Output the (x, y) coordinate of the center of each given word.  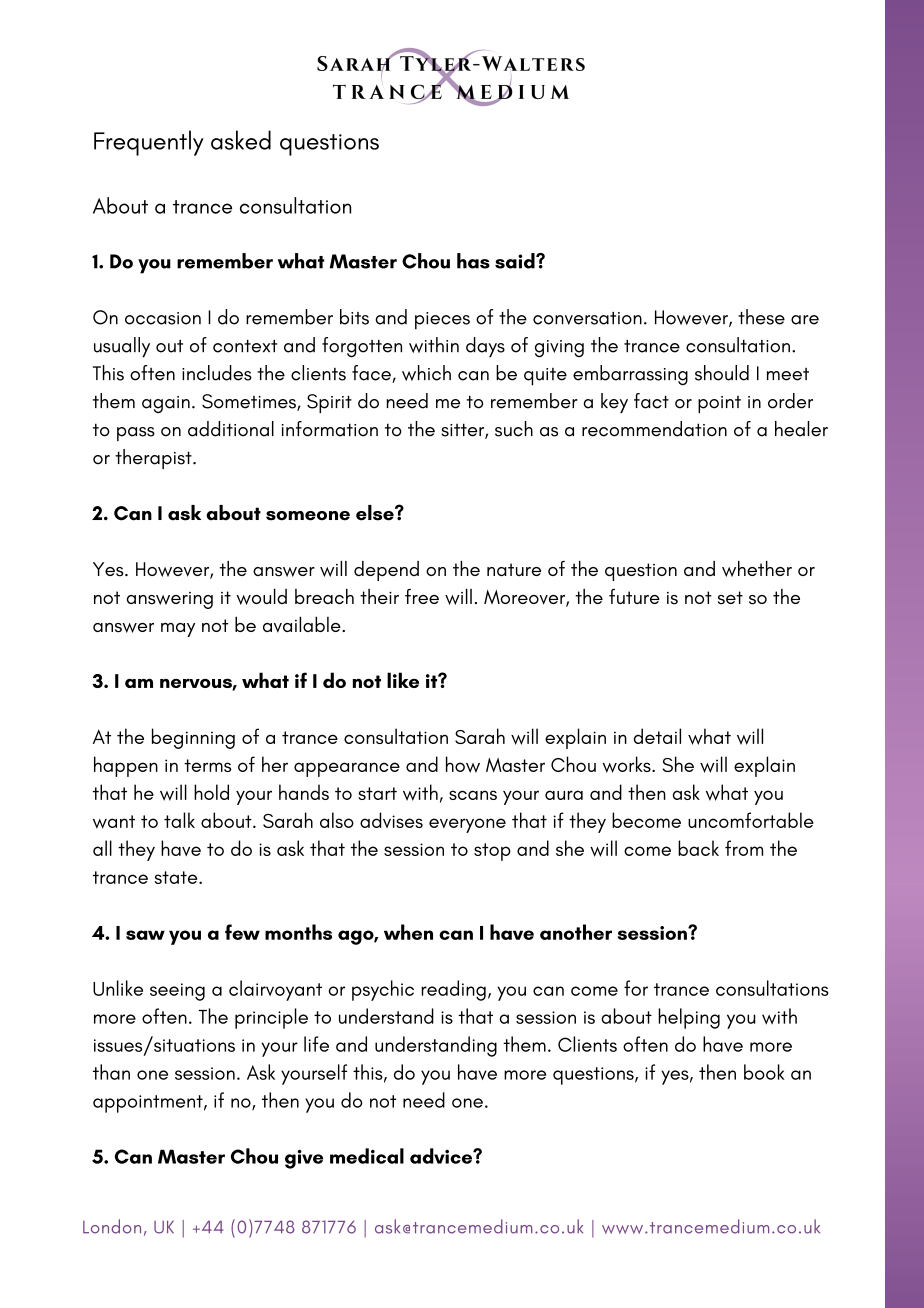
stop (492, 852)
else (376, 513)
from (744, 848)
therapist (154, 459)
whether (757, 569)
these (761, 317)
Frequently (149, 143)
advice (442, 1156)
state (177, 877)
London (112, 1226)
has (473, 261)
